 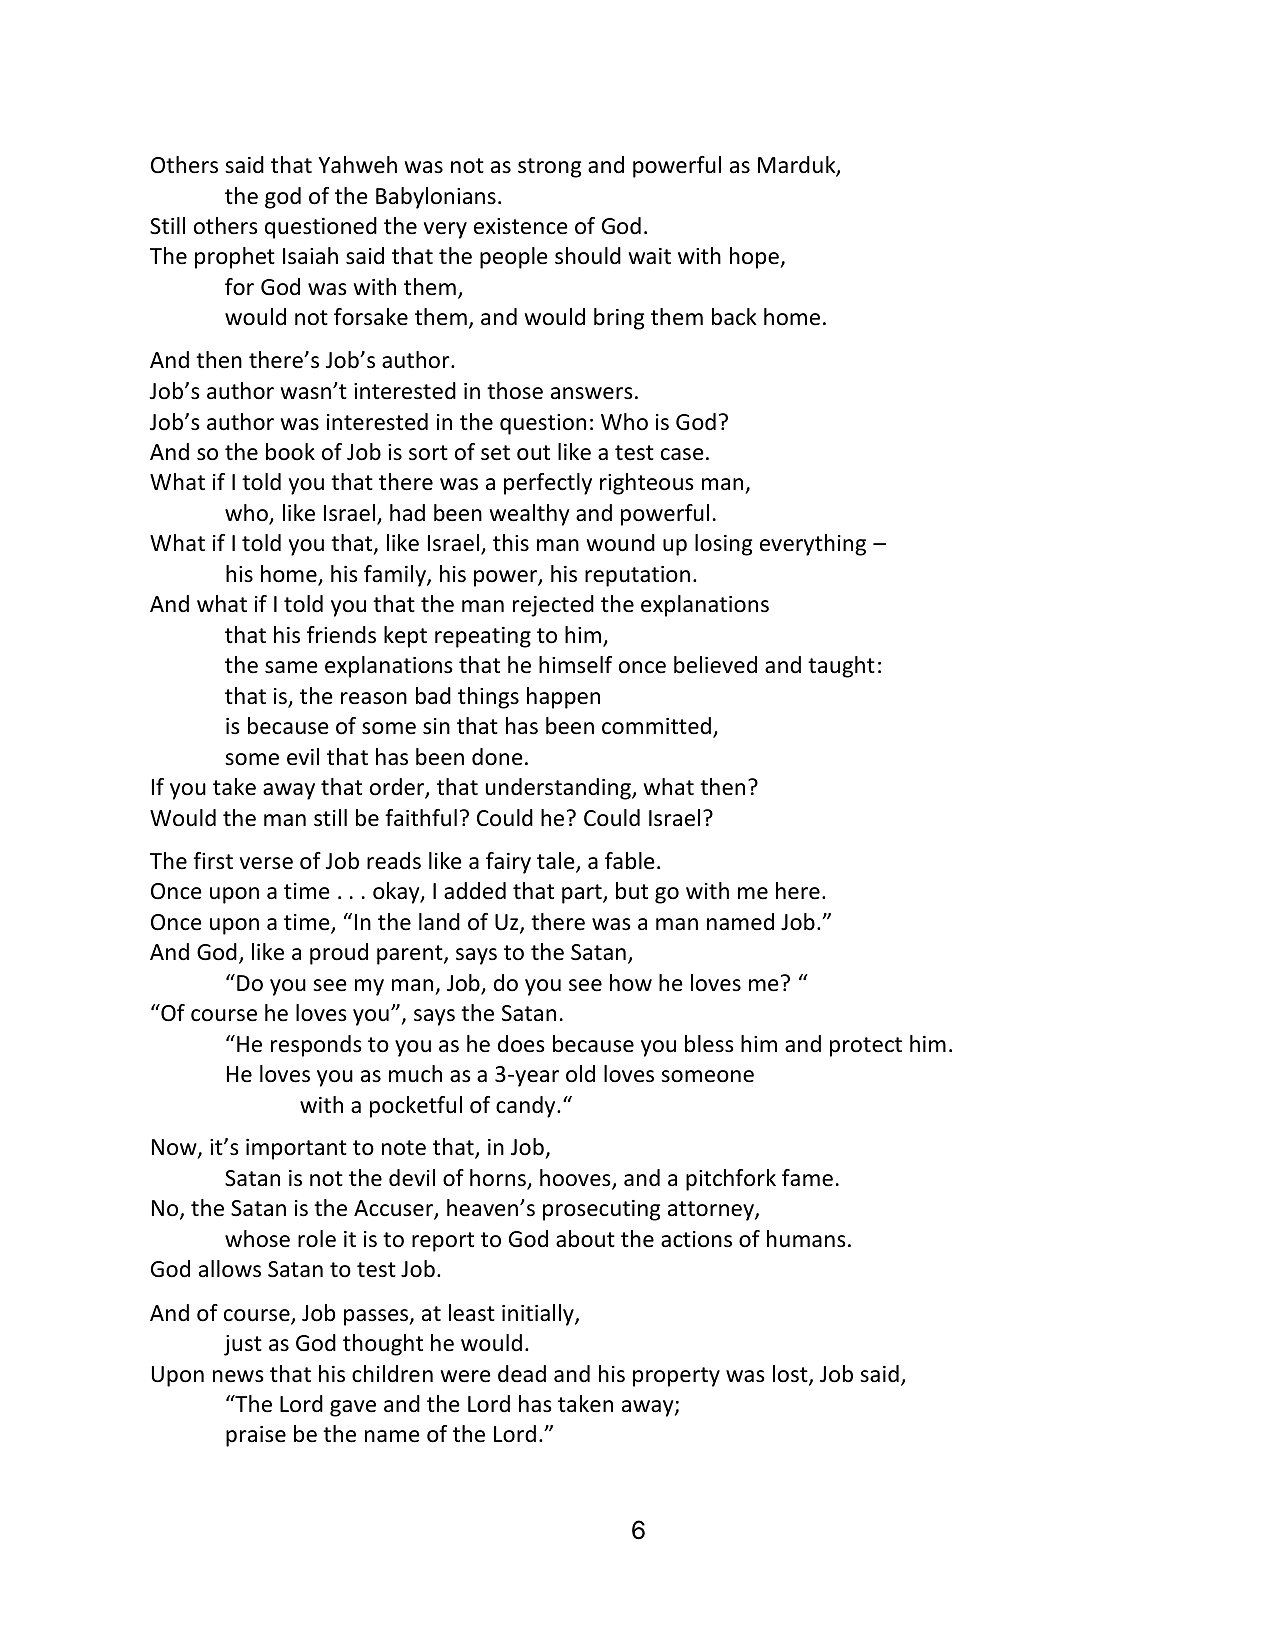 What do you see at coordinates (755, 258) in the image?
I see `hope` at bounding box center [755, 258].
